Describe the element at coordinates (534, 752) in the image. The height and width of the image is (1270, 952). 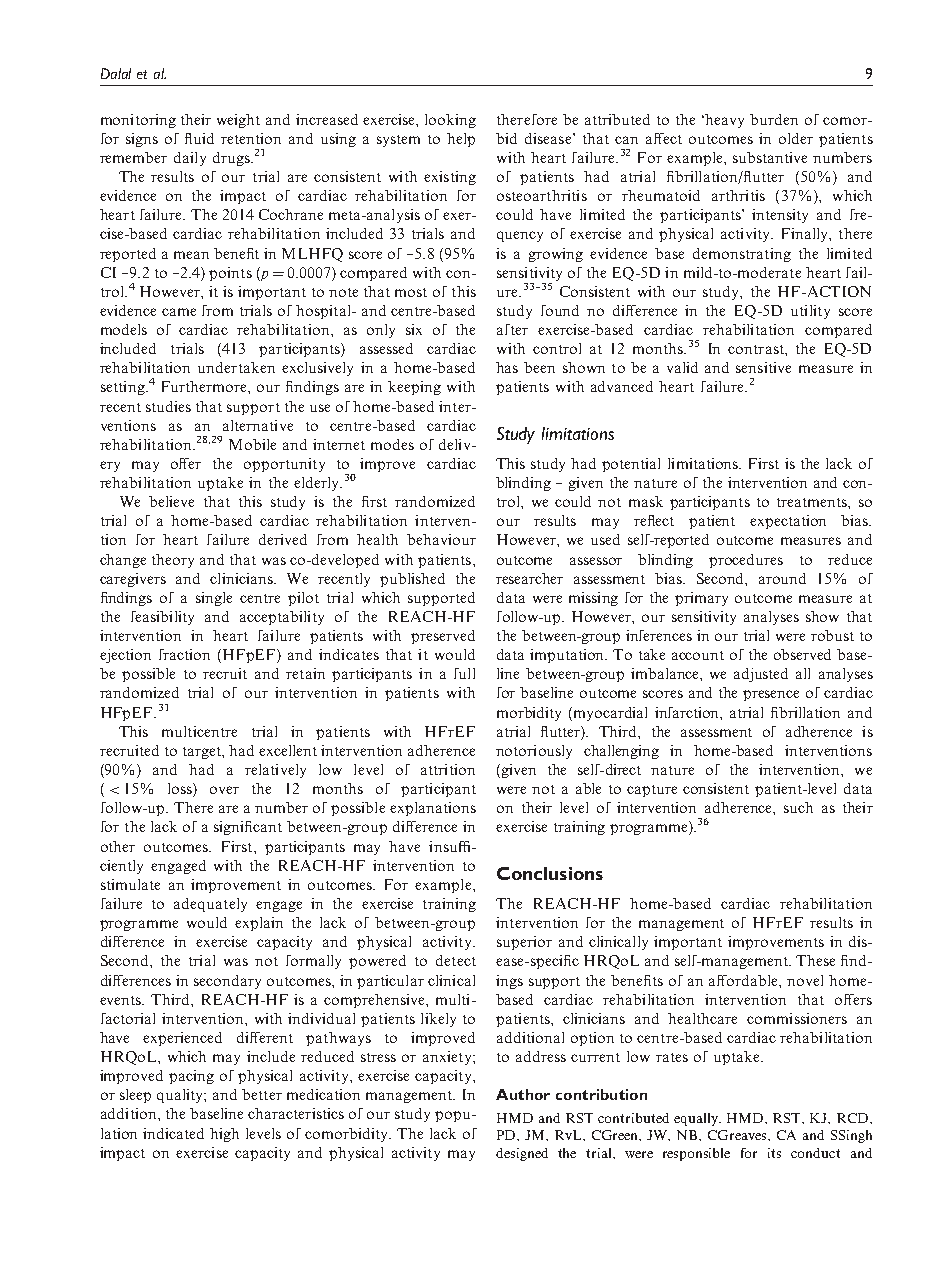
I see `notoriously` at that location.
